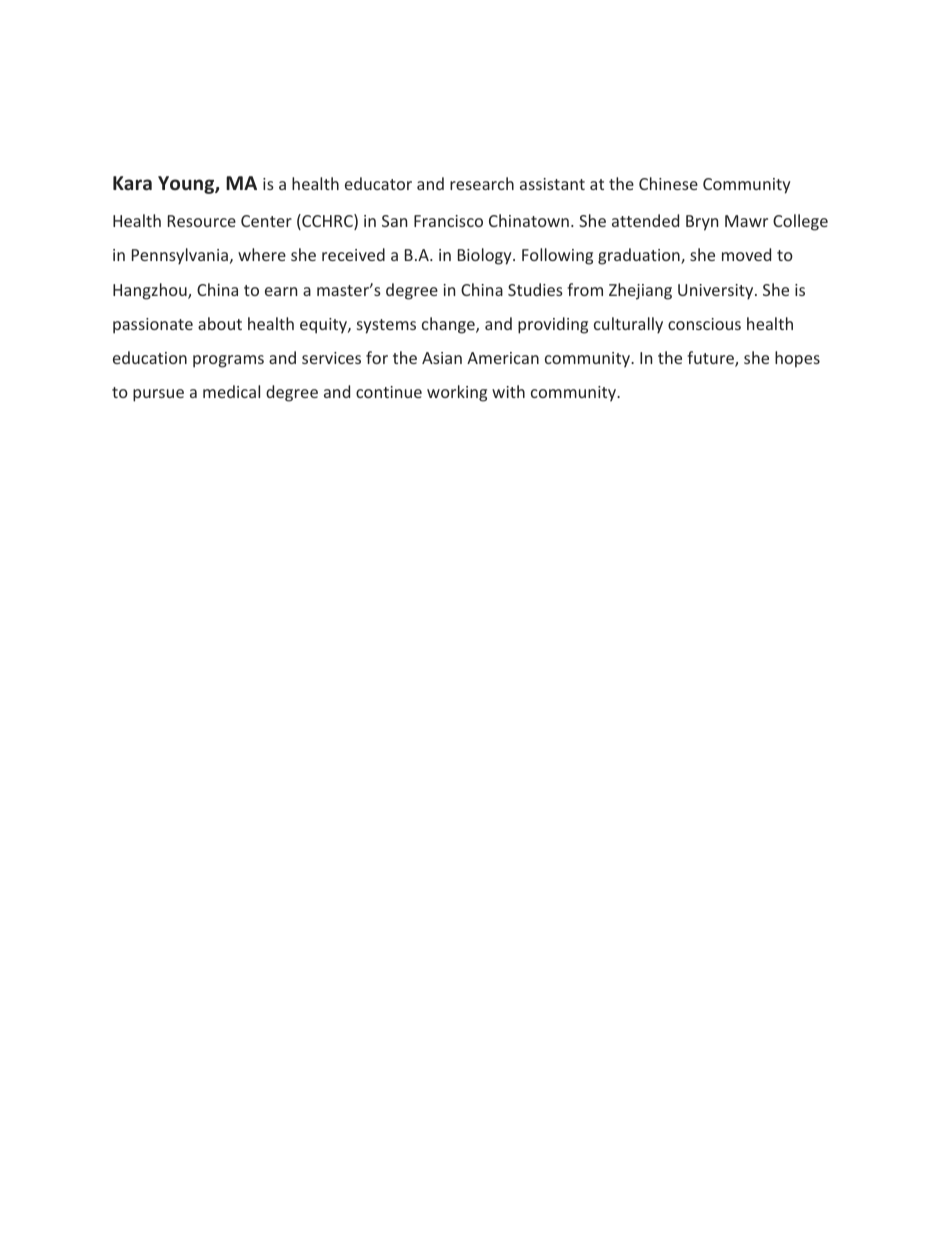  I want to click on working, so click(457, 393).
